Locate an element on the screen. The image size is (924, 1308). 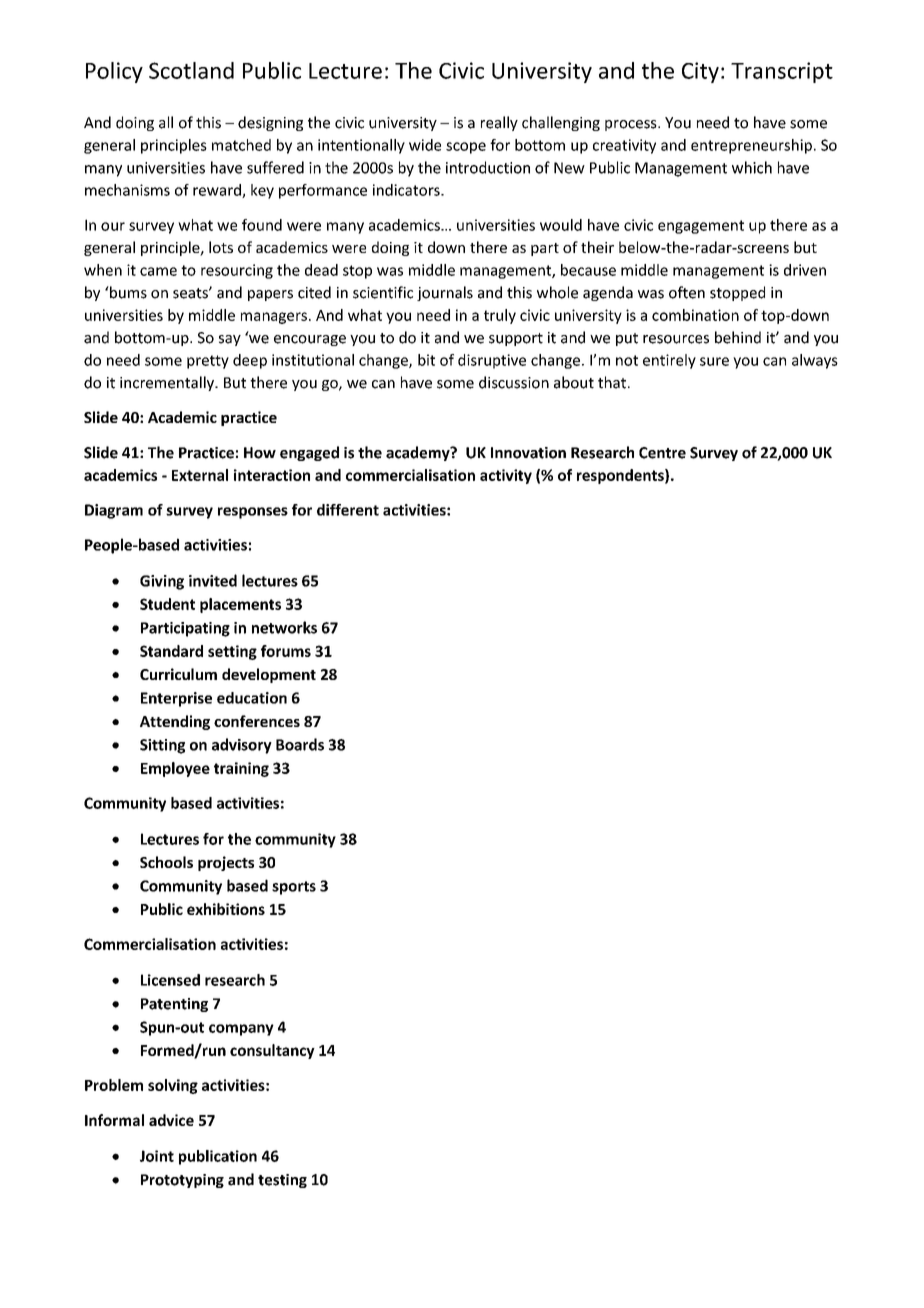
sports is located at coordinates (294, 888).
